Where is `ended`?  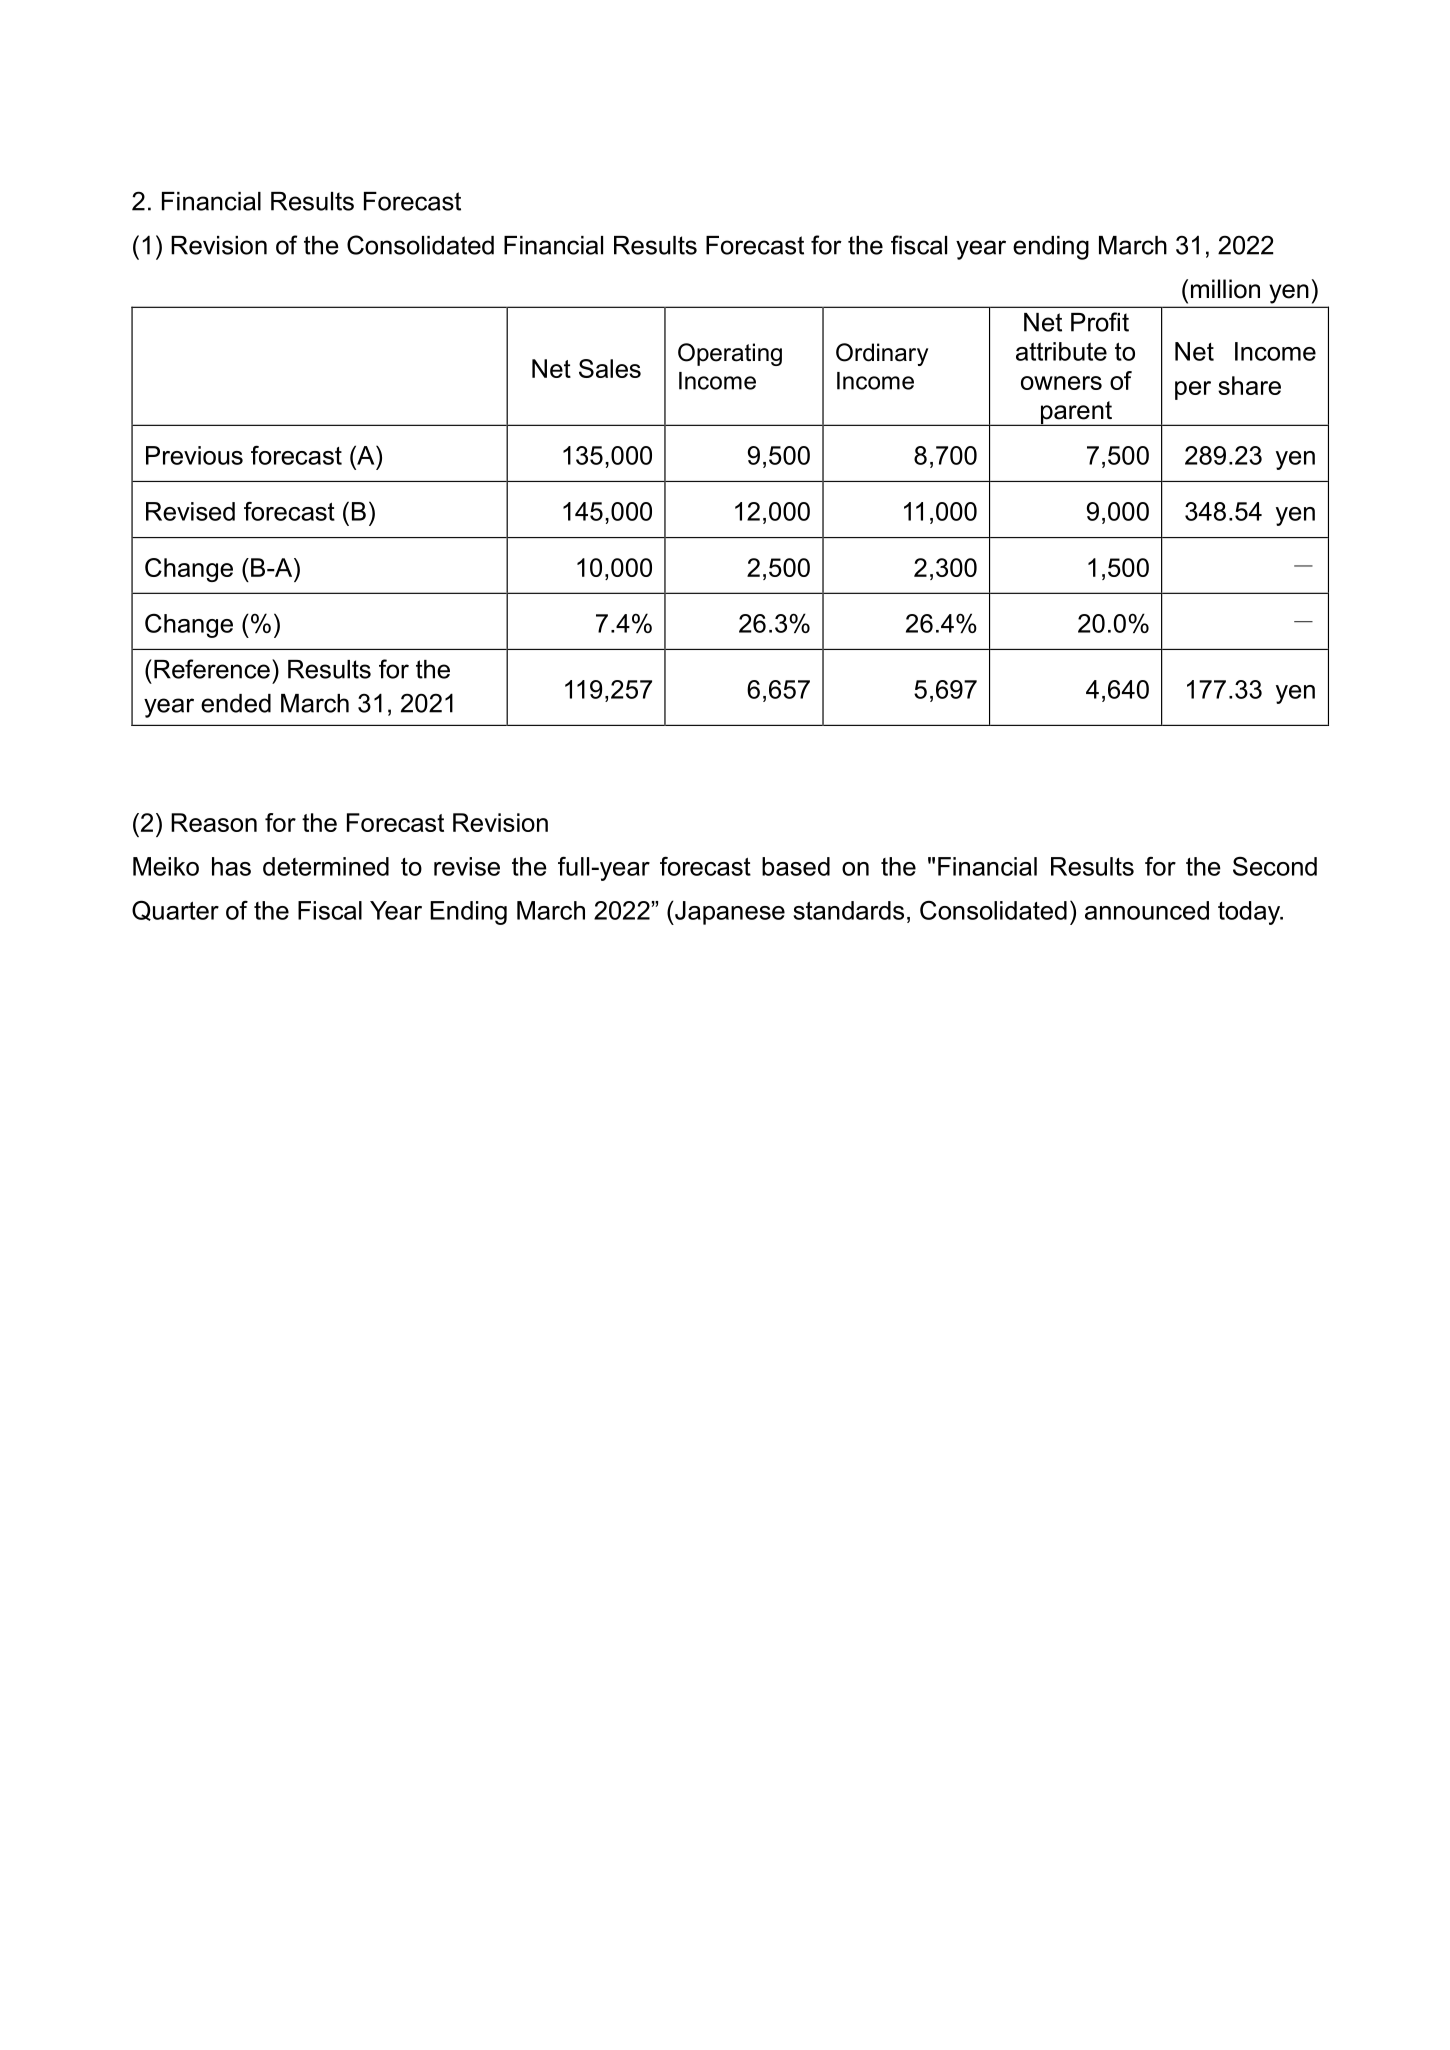
ended is located at coordinates (236, 703).
